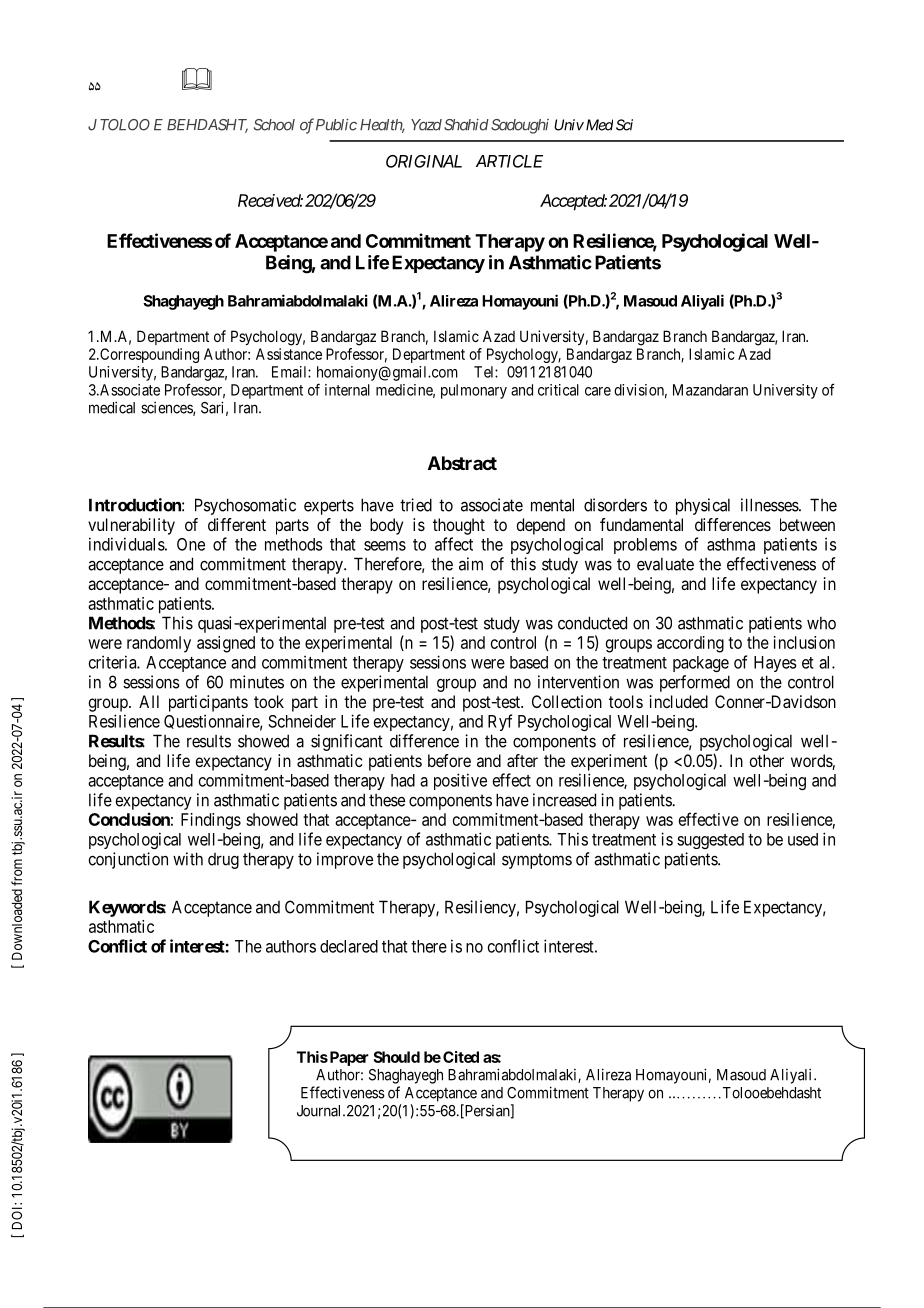 The image size is (924, 1308). Describe the element at coordinates (466, 125) in the screenshot. I see `Shahid` at that location.
